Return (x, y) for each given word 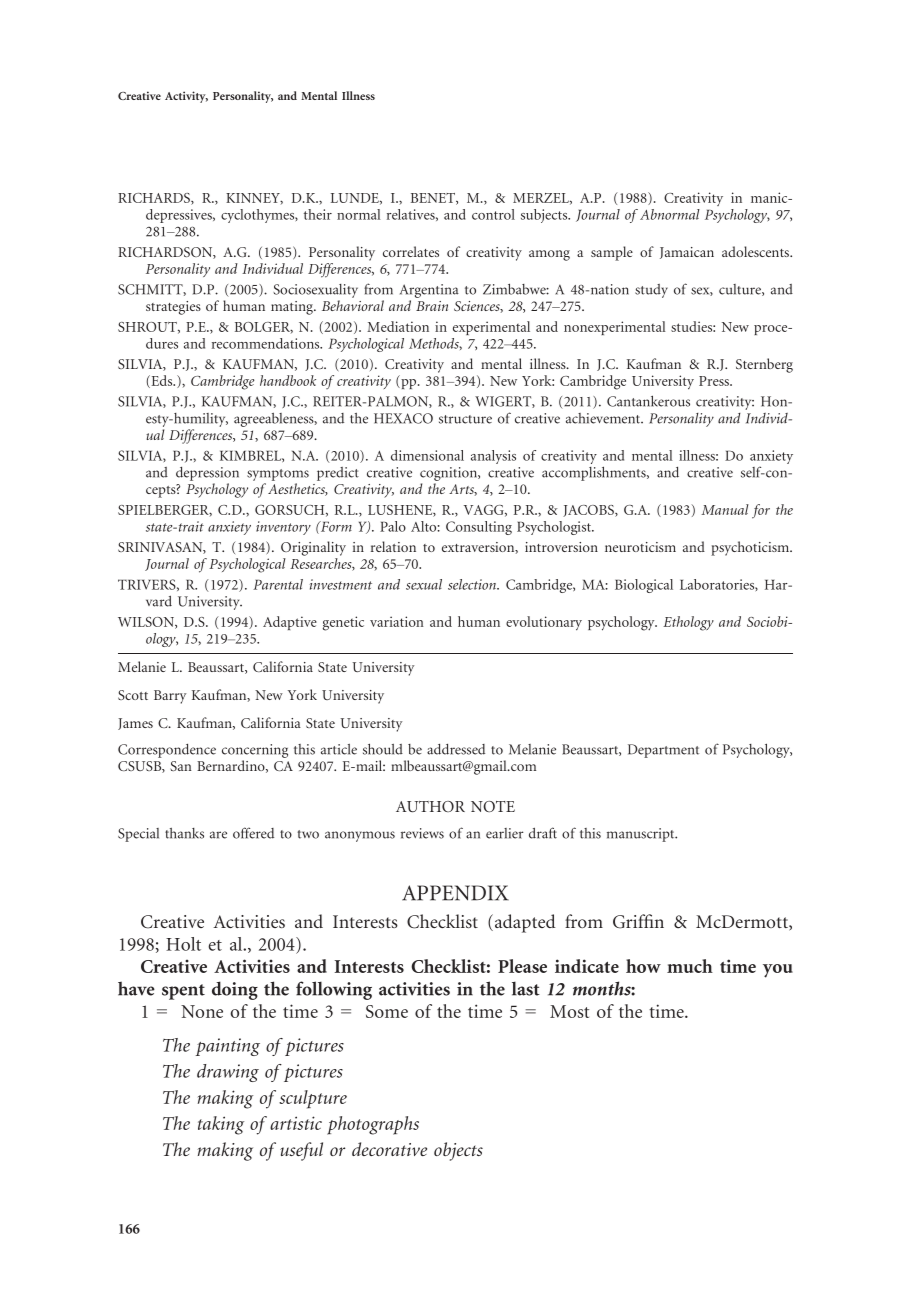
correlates (411, 251)
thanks (184, 833)
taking (221, 1125)
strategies (173, 308)
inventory (283, 528)
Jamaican (687, 253)
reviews (422, 833)
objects (458, 1151)
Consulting (479, 528)
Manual (725, 509)
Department (663, 751)
